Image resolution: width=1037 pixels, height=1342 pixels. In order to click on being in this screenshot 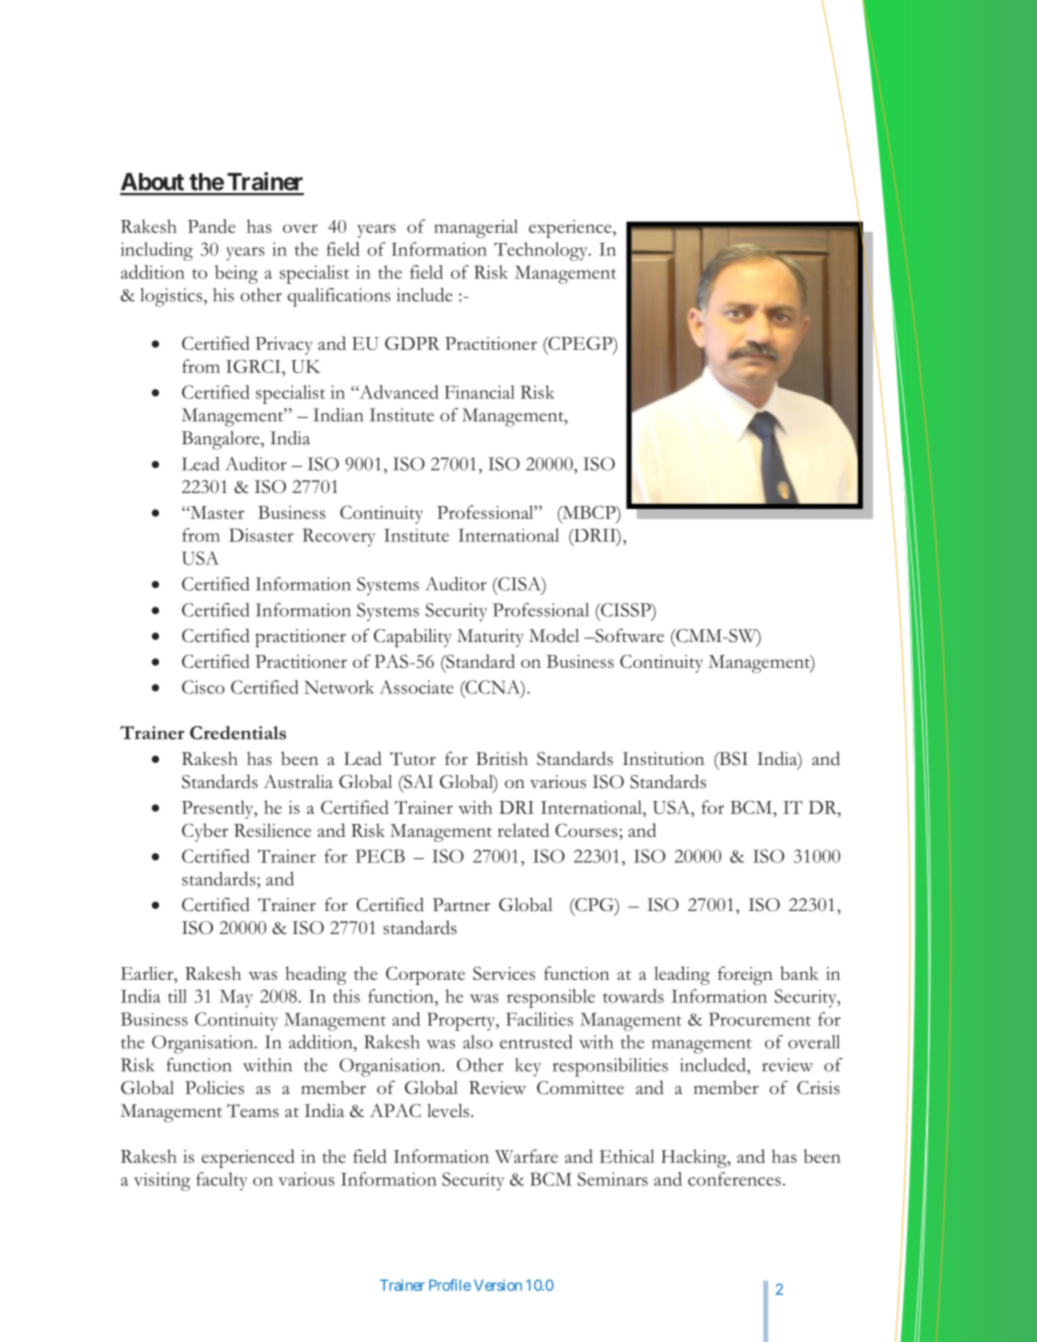, I will do `click(236, 274)`.
